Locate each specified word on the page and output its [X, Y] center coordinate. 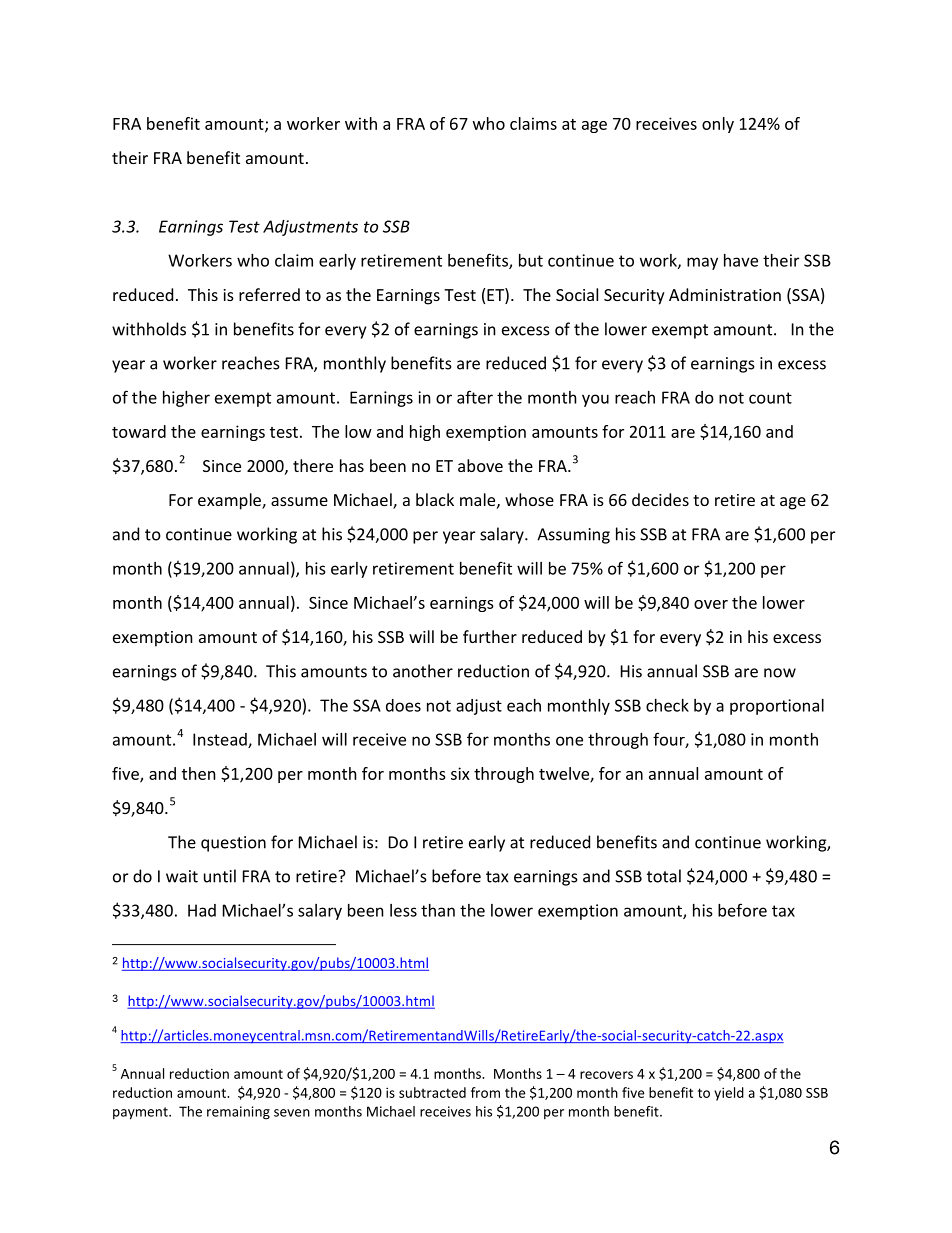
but [531, 260]
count [770, 398]
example [230, 501]
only [718, 125]
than [438, 910]
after [475, 397]
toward [139, 431]
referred [269, 294]
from [485, 1092]
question [233, 844]
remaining [238, 1113]
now [780, 673]
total [664, 876]
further [490, 636]
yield [729, 1094]
